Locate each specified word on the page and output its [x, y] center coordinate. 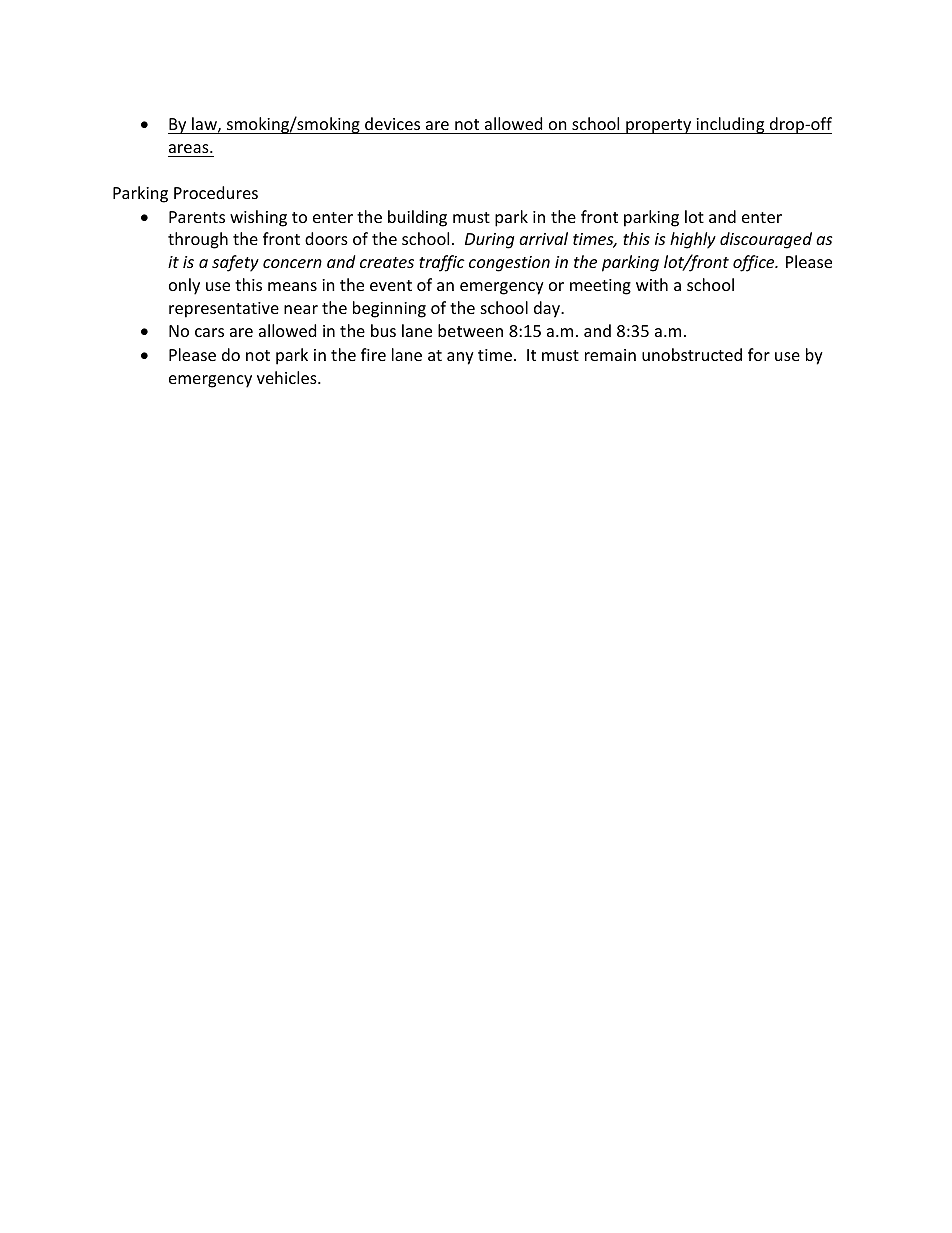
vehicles [288, 377]
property [659, 126]
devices [392, 123]
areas [190, 148]
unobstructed [692, 354]
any [460, 358]
